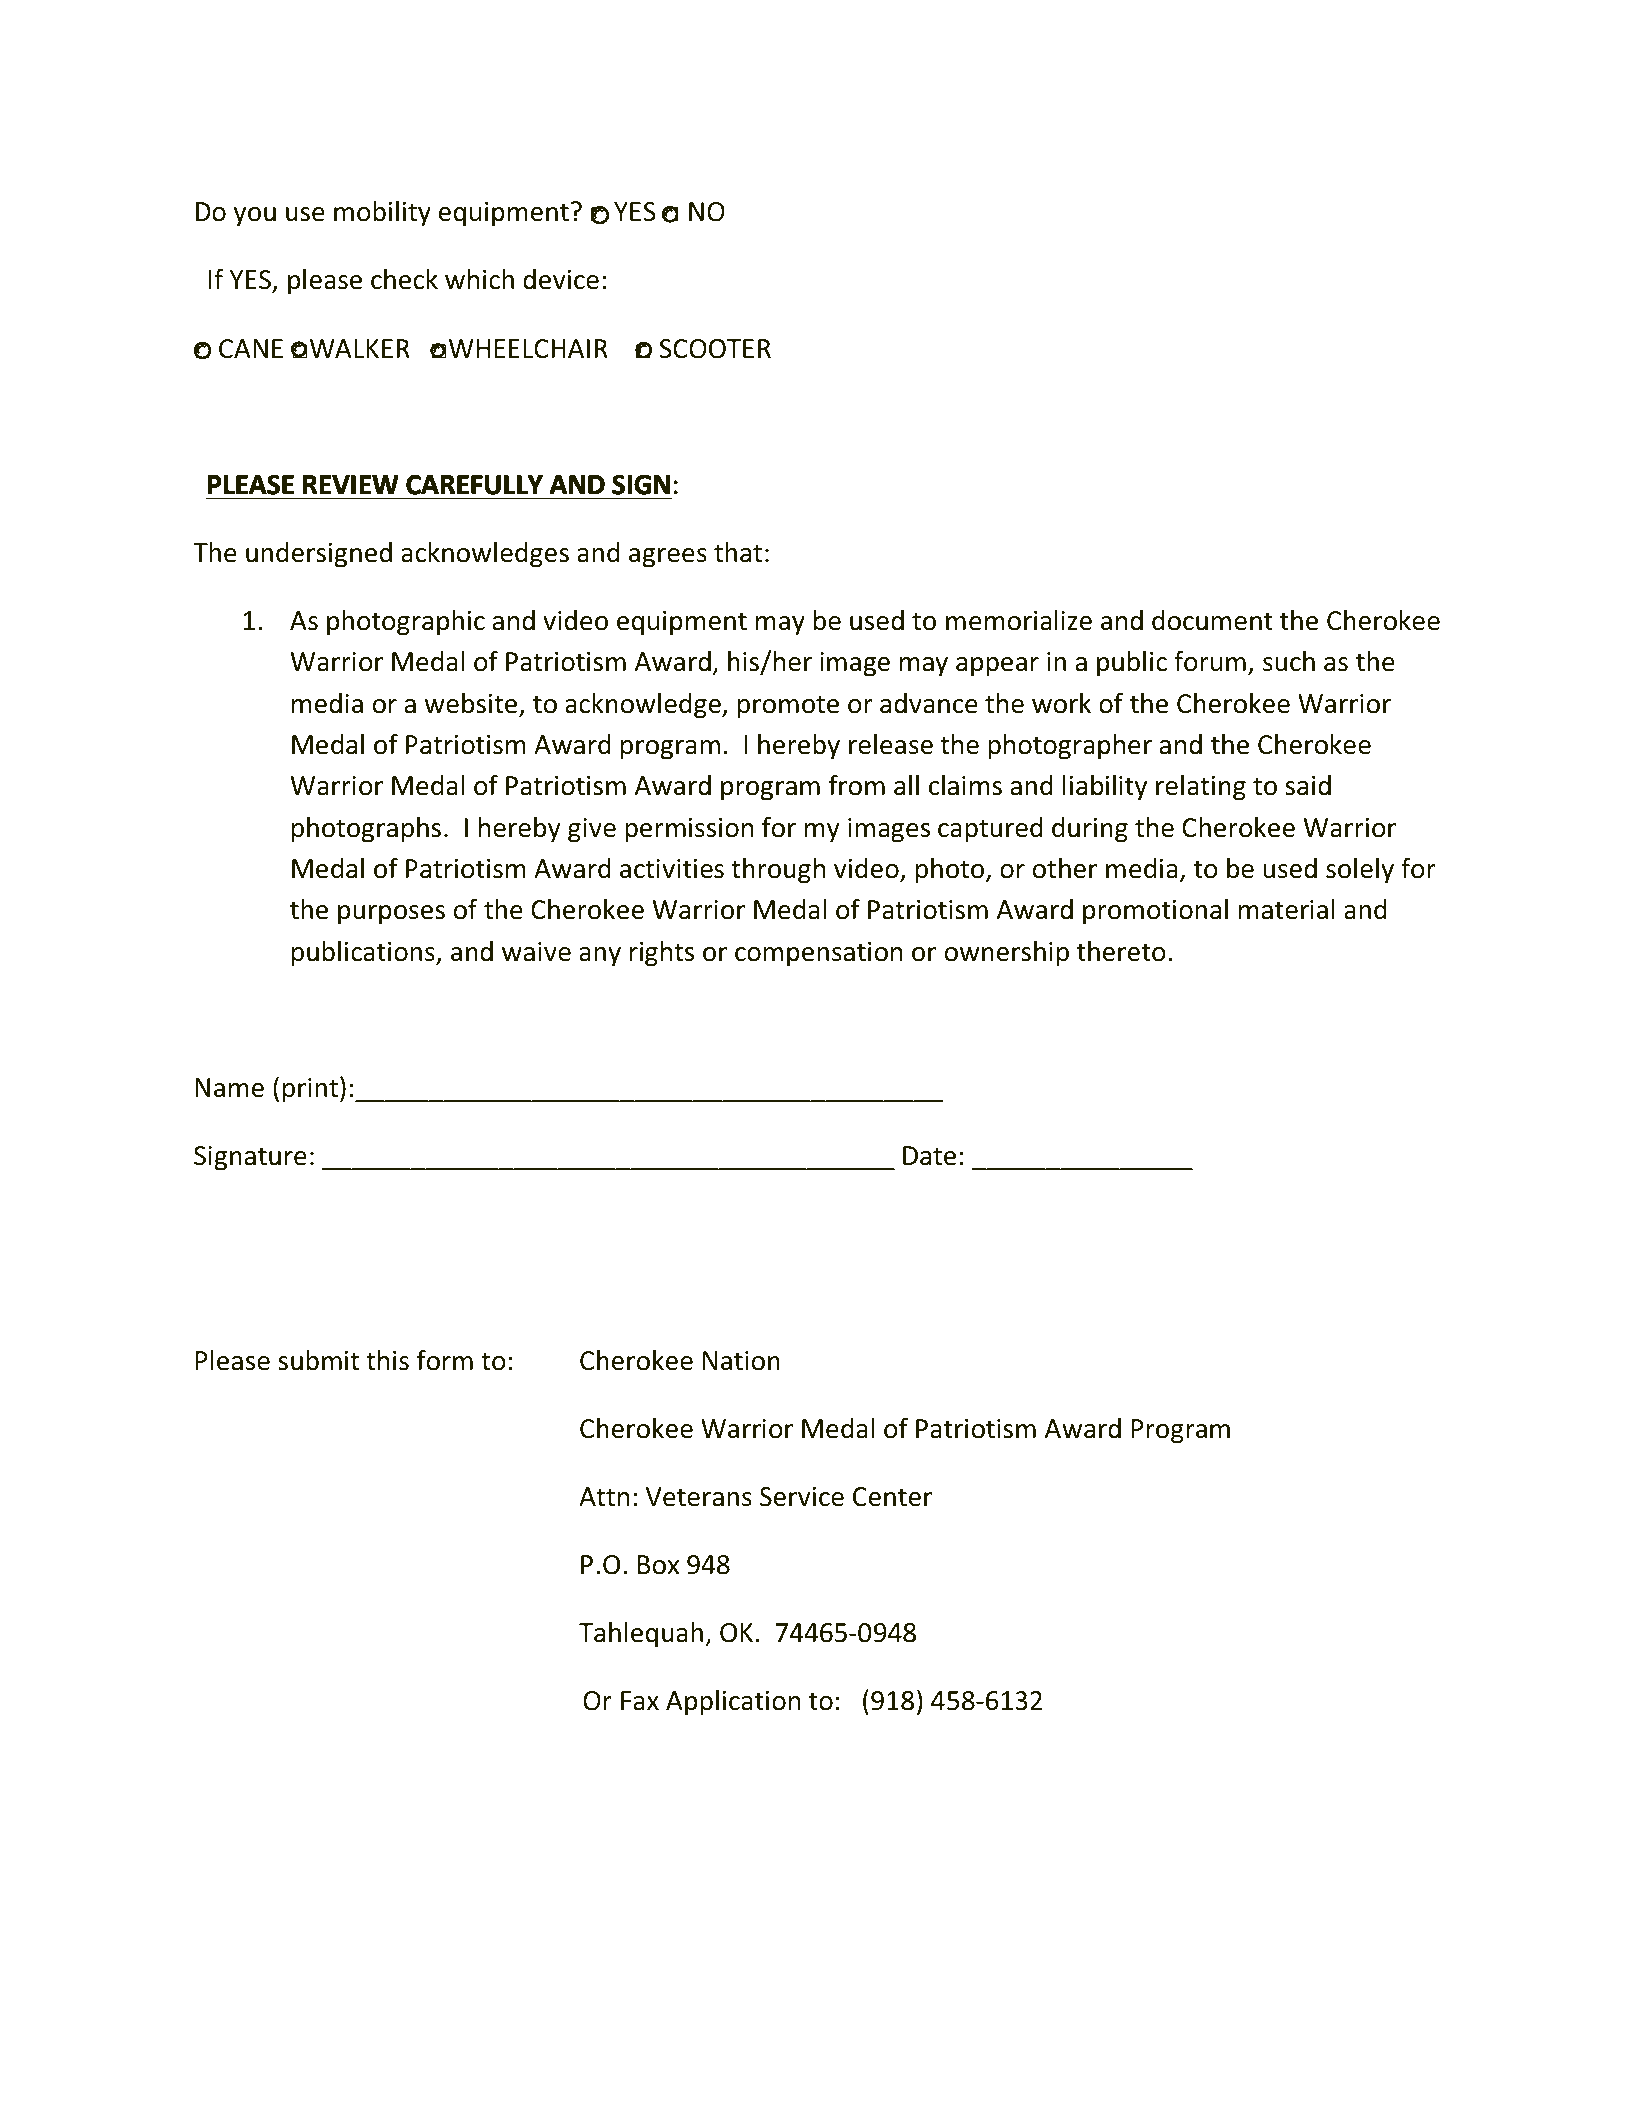 Image resolution: width=1639 pixels, height=2121 pixels. Describe the element at coordinates (1210, 661) in the image. I see `forum` at that location.
